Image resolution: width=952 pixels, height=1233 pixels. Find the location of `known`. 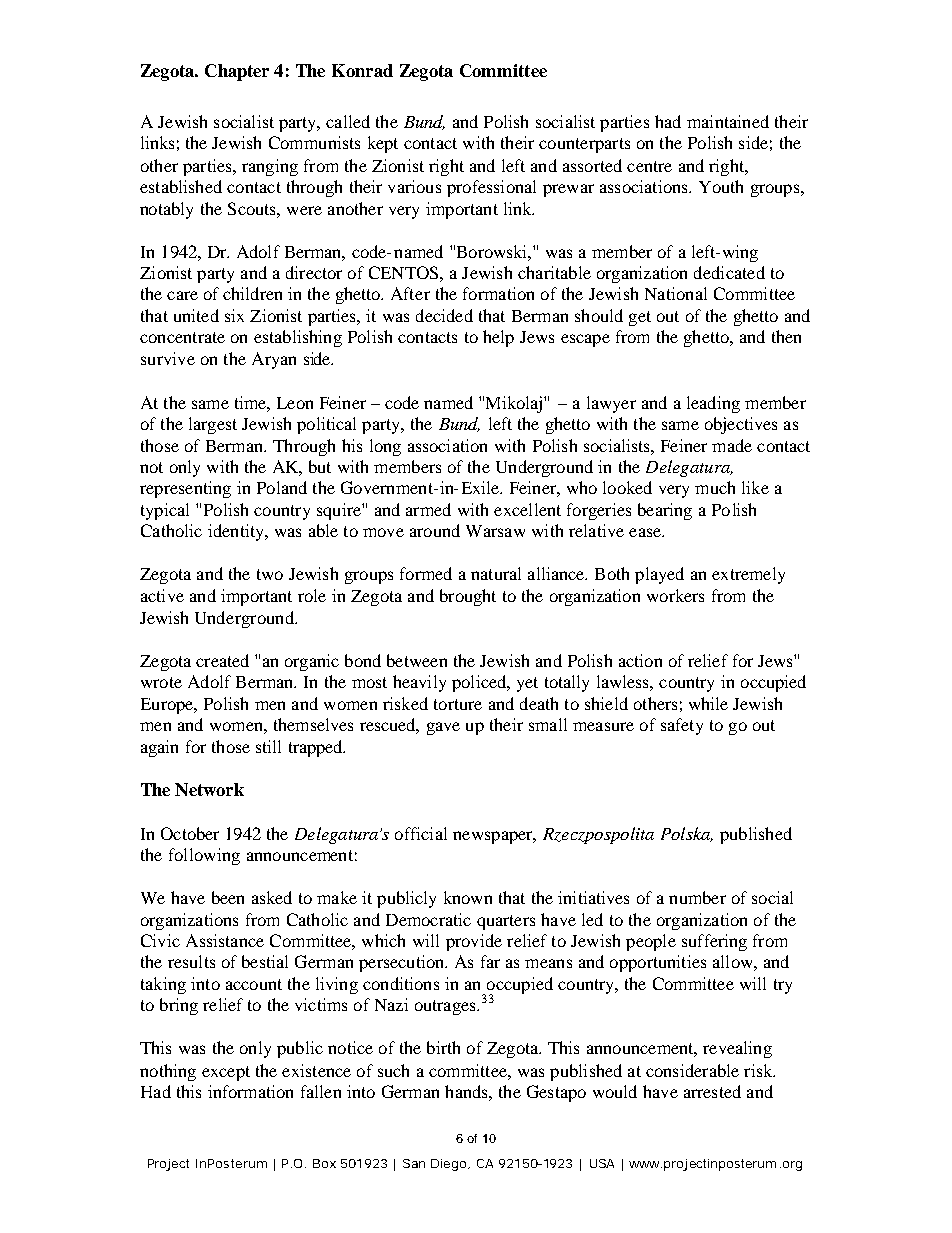

known is located at coordinates (468, 897).
